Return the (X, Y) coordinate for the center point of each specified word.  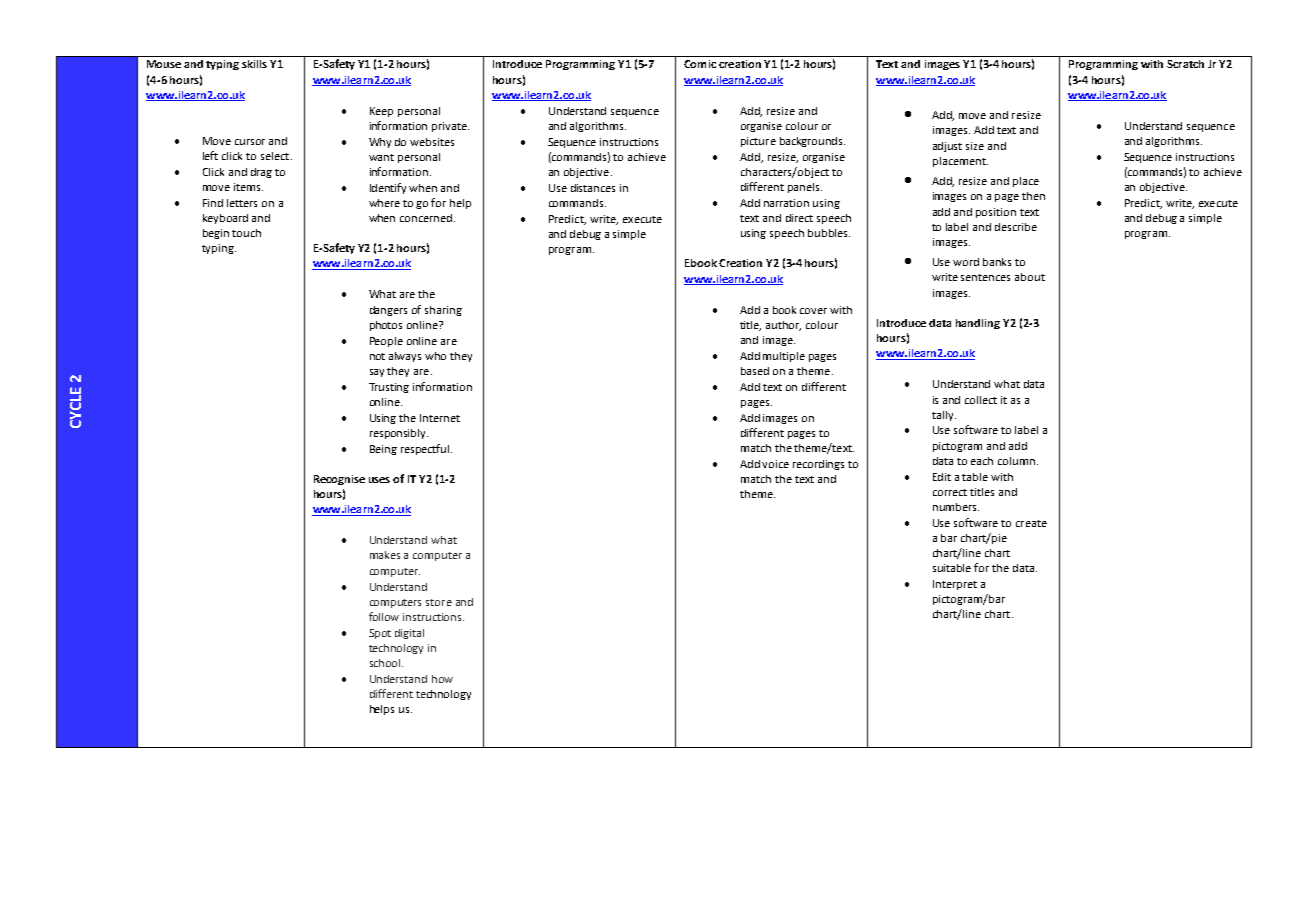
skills (254, 64)
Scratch (1185, 64)
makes (385, 555)
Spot (380, 634)
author (783, 326)
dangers (388, 311)
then (1033, 196)
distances (593, 188)
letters (242, 203)
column (1016, 461)
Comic (700, 64)
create (1031, 523)
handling (978, 324)
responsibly (399, 434)
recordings (818, 465)
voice (775, 464)
